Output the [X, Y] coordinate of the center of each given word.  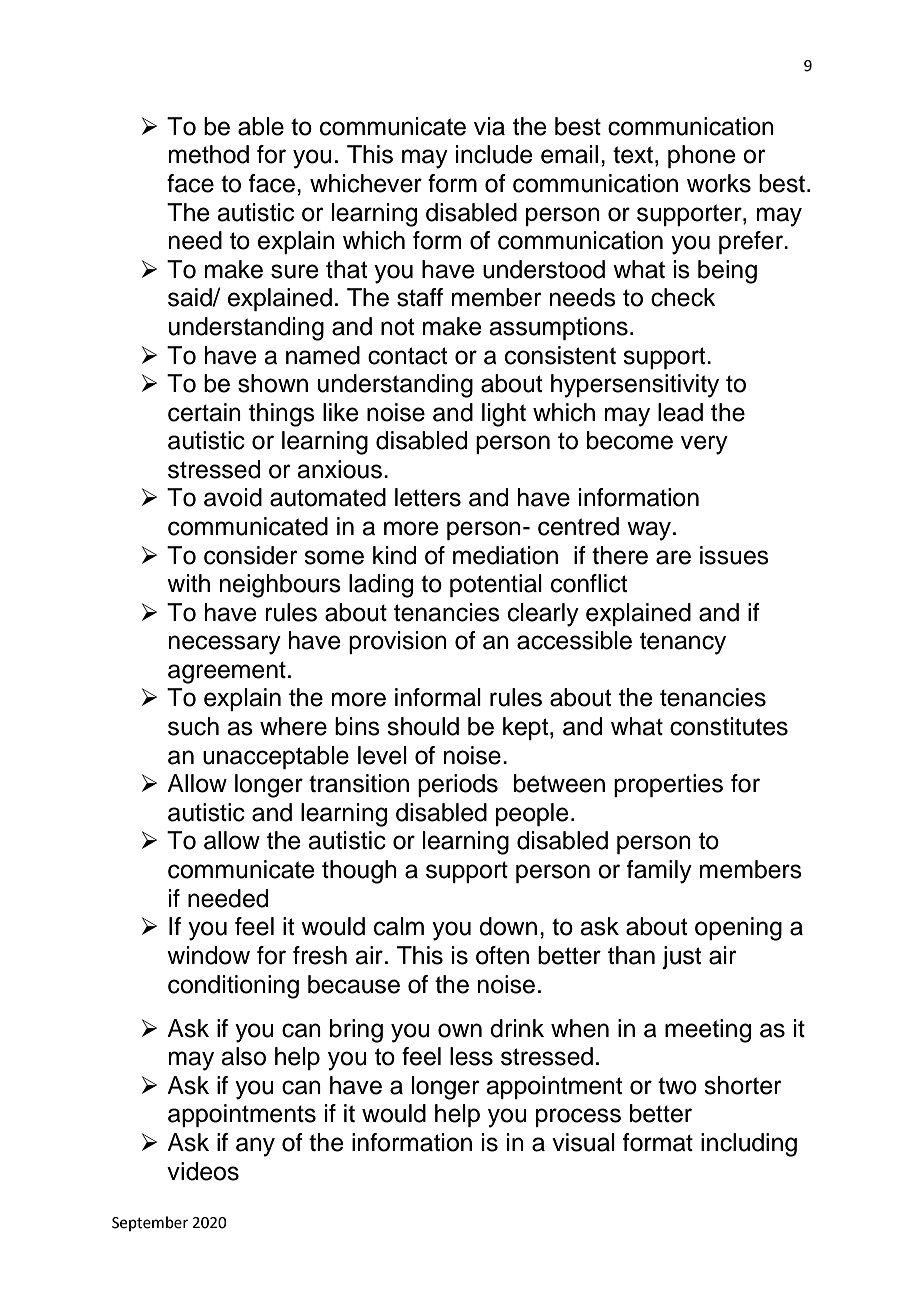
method [209, 154]
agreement [227, 672]
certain [204, 412]
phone [702, 156]
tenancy [683, 643]
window [208, 955]
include [494, 154]
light [504, 415]
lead [680, 412]
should [423, 726]
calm [399, 926]
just [681, 957]
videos [203, 1171]
